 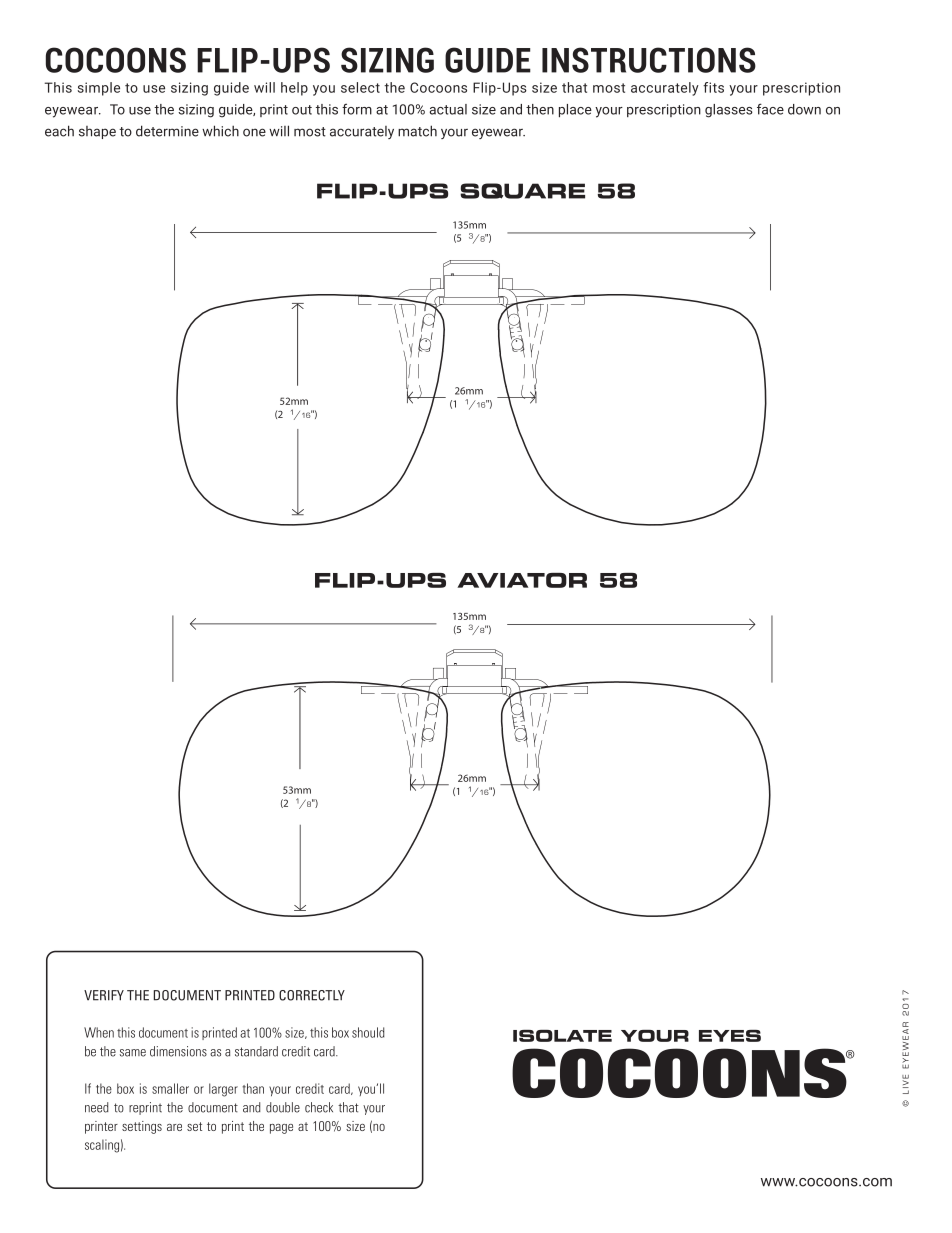 I want to click on double, so click(x=283, y=1107).
